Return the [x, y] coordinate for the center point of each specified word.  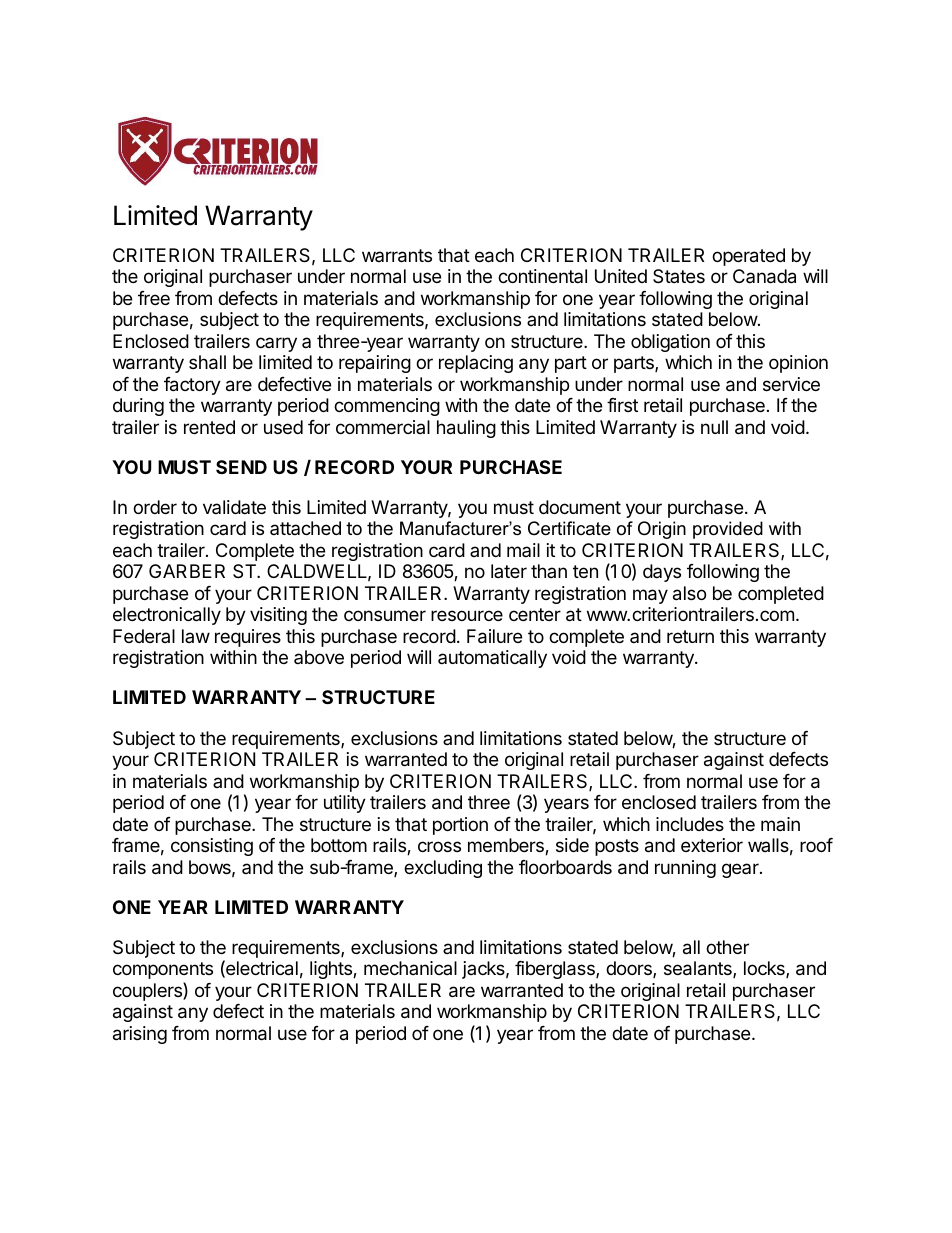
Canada [764, 276]
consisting [212, 847]
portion [460, 826]
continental [542, 276]
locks [765, 969]
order [155, 507]
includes [690, 824]
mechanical [410, 968]
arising [140, 1035]
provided [728, 530]
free [154, 298]
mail [523, 550]
